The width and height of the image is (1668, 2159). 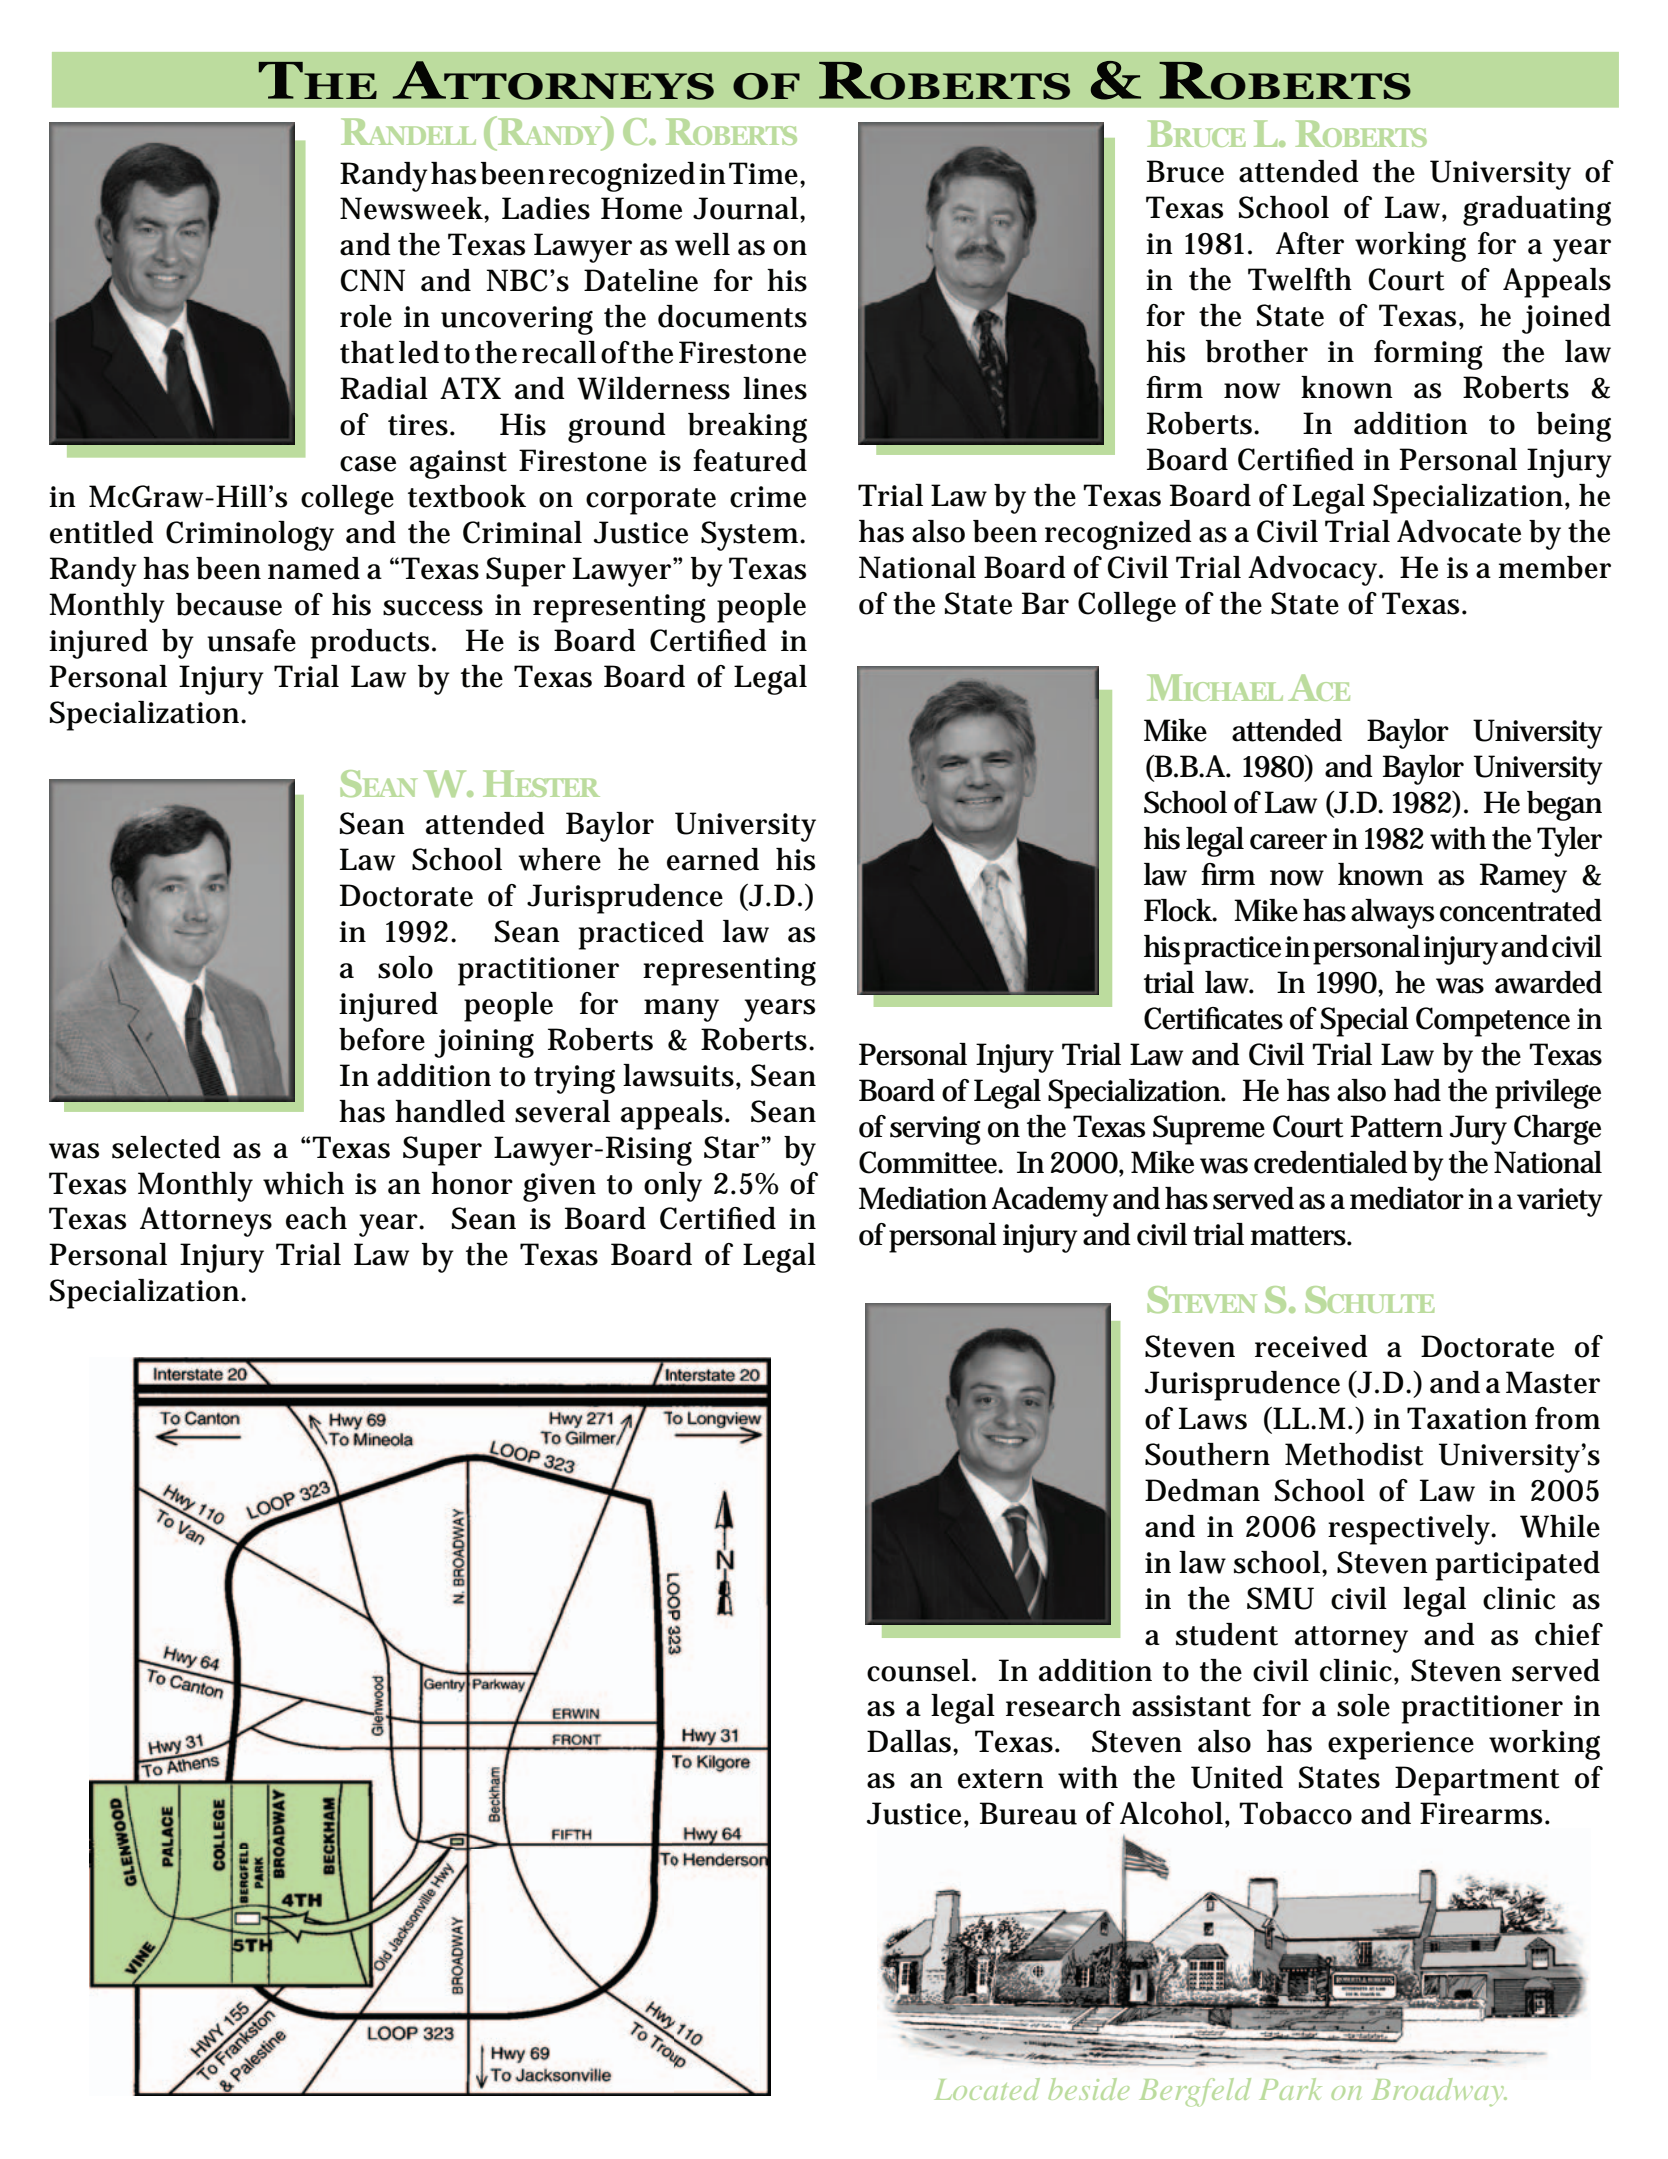 What do you see at coordinates (1363, 1705) in the image?
I see `sole` at bounding box center [1363, 1705].
